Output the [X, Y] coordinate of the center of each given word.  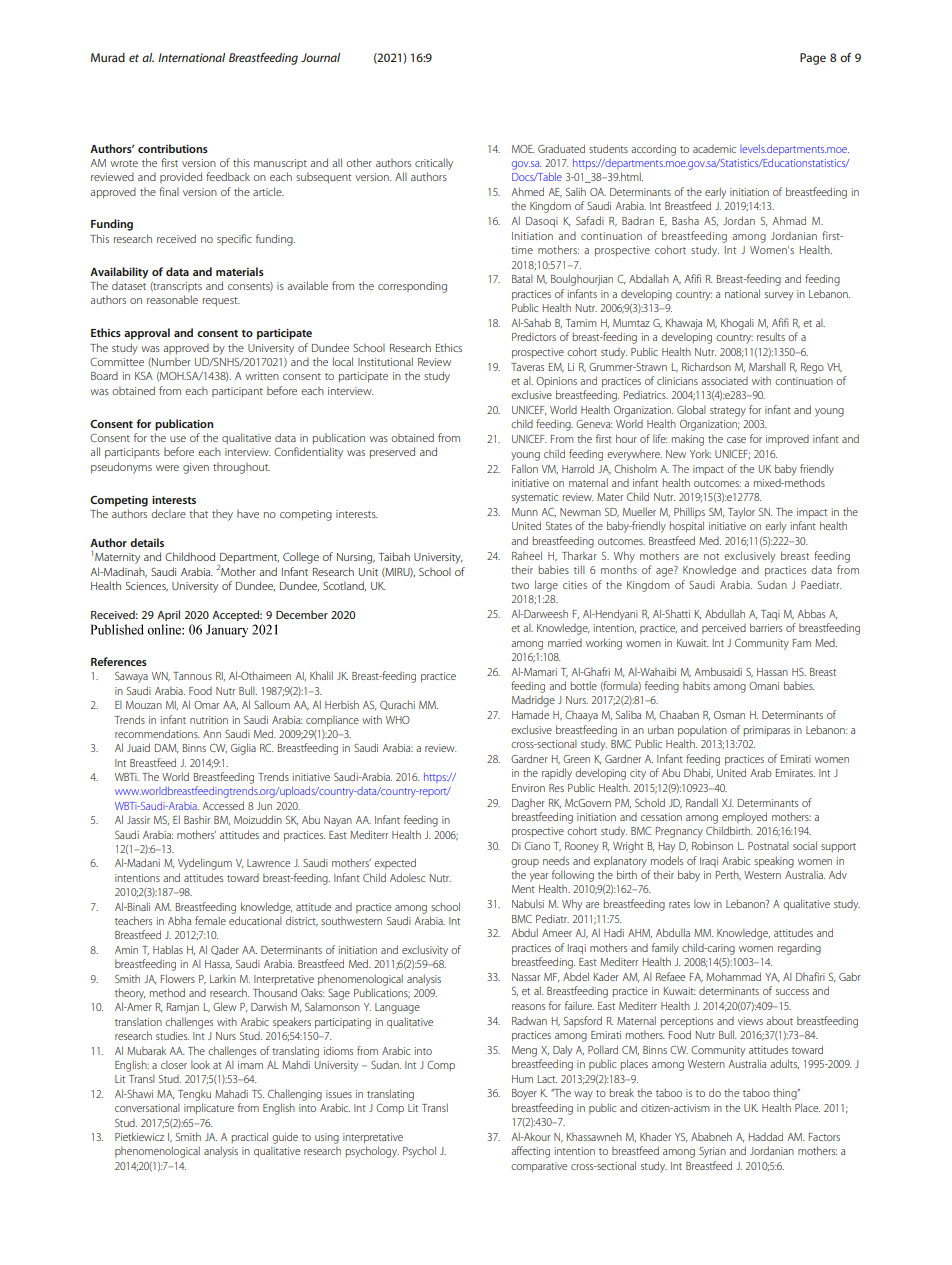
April [168, 615]
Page [813, 59]
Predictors [534, 336]
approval [147, 334]
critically [434, 164]
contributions [173, 148]
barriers [766, 627]
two [520, 585]
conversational [147, 1107]
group [525, 863]
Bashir [197, 819]
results [771, 336]
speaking [774, 862]
